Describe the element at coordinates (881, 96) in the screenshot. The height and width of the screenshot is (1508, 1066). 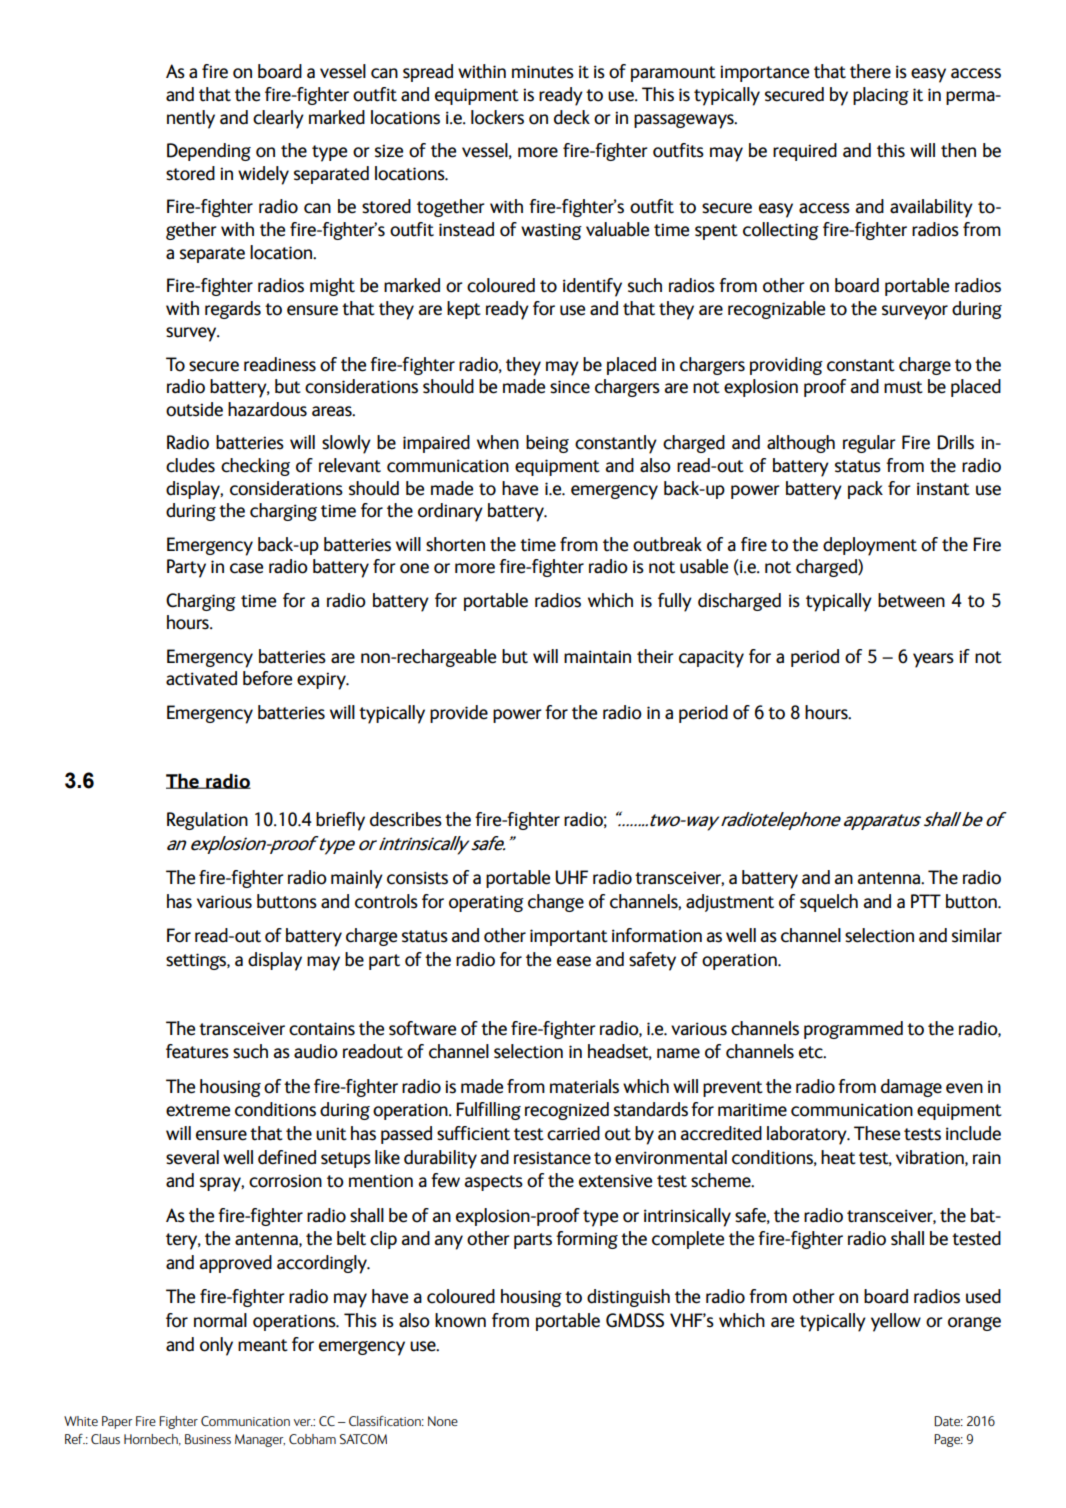
I see `placing` at that location.
